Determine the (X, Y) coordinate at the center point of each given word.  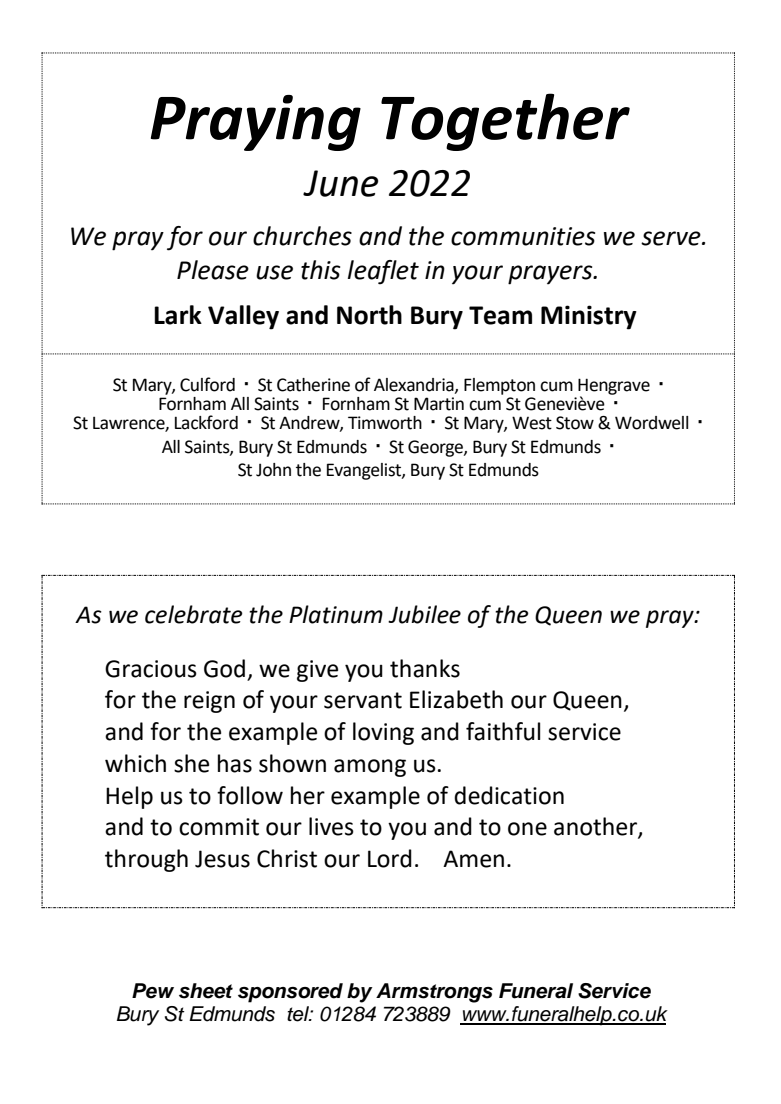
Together (505, 122)
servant (363, 700)
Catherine (313, 385)
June (340, 183)
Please (213, 270)
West (532, 423)
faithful (503, 731)
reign (209, 702)
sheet (206, 991)
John (273, 470)
